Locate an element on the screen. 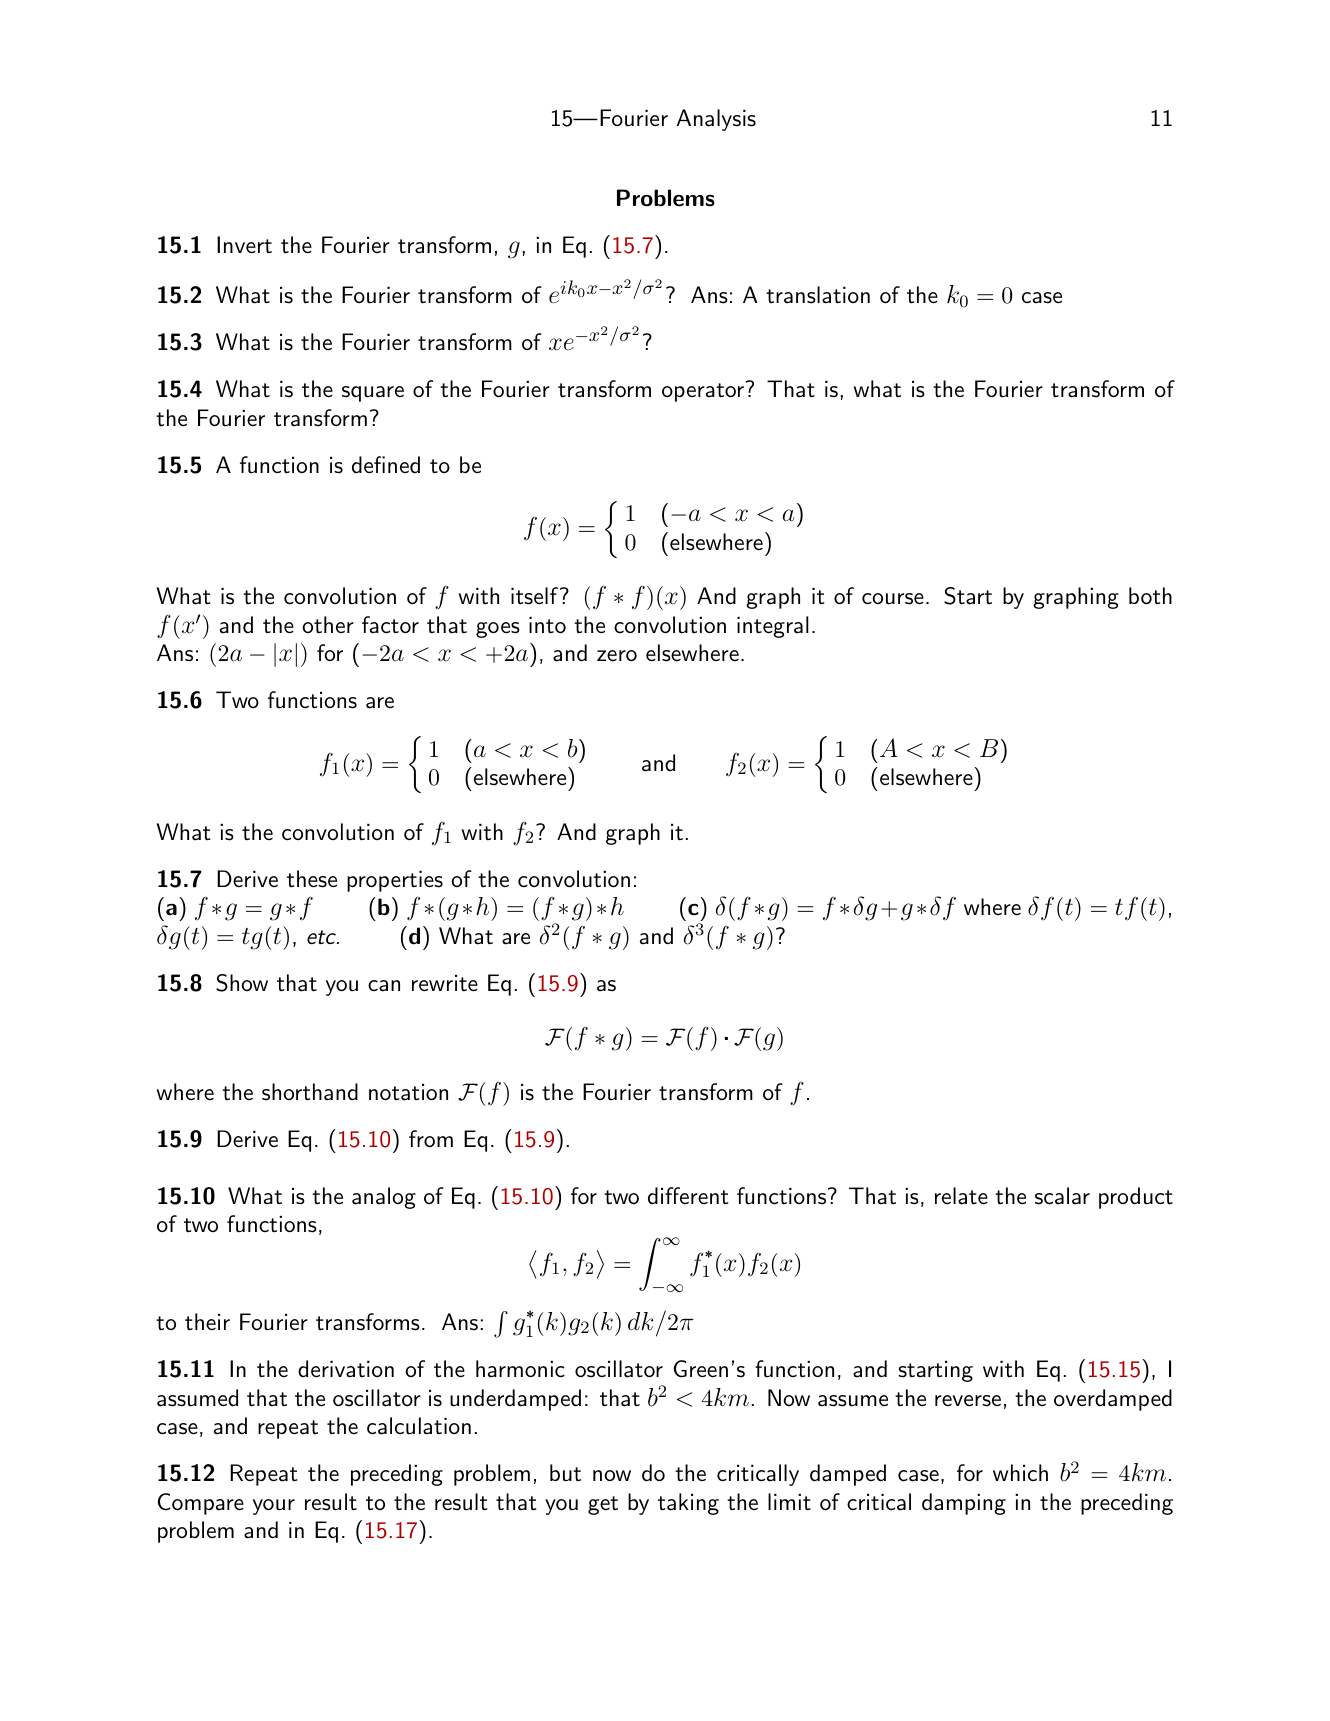 The height and width of the screenshot is (1721, 1330). zero is located at coordinates (617, 656).
